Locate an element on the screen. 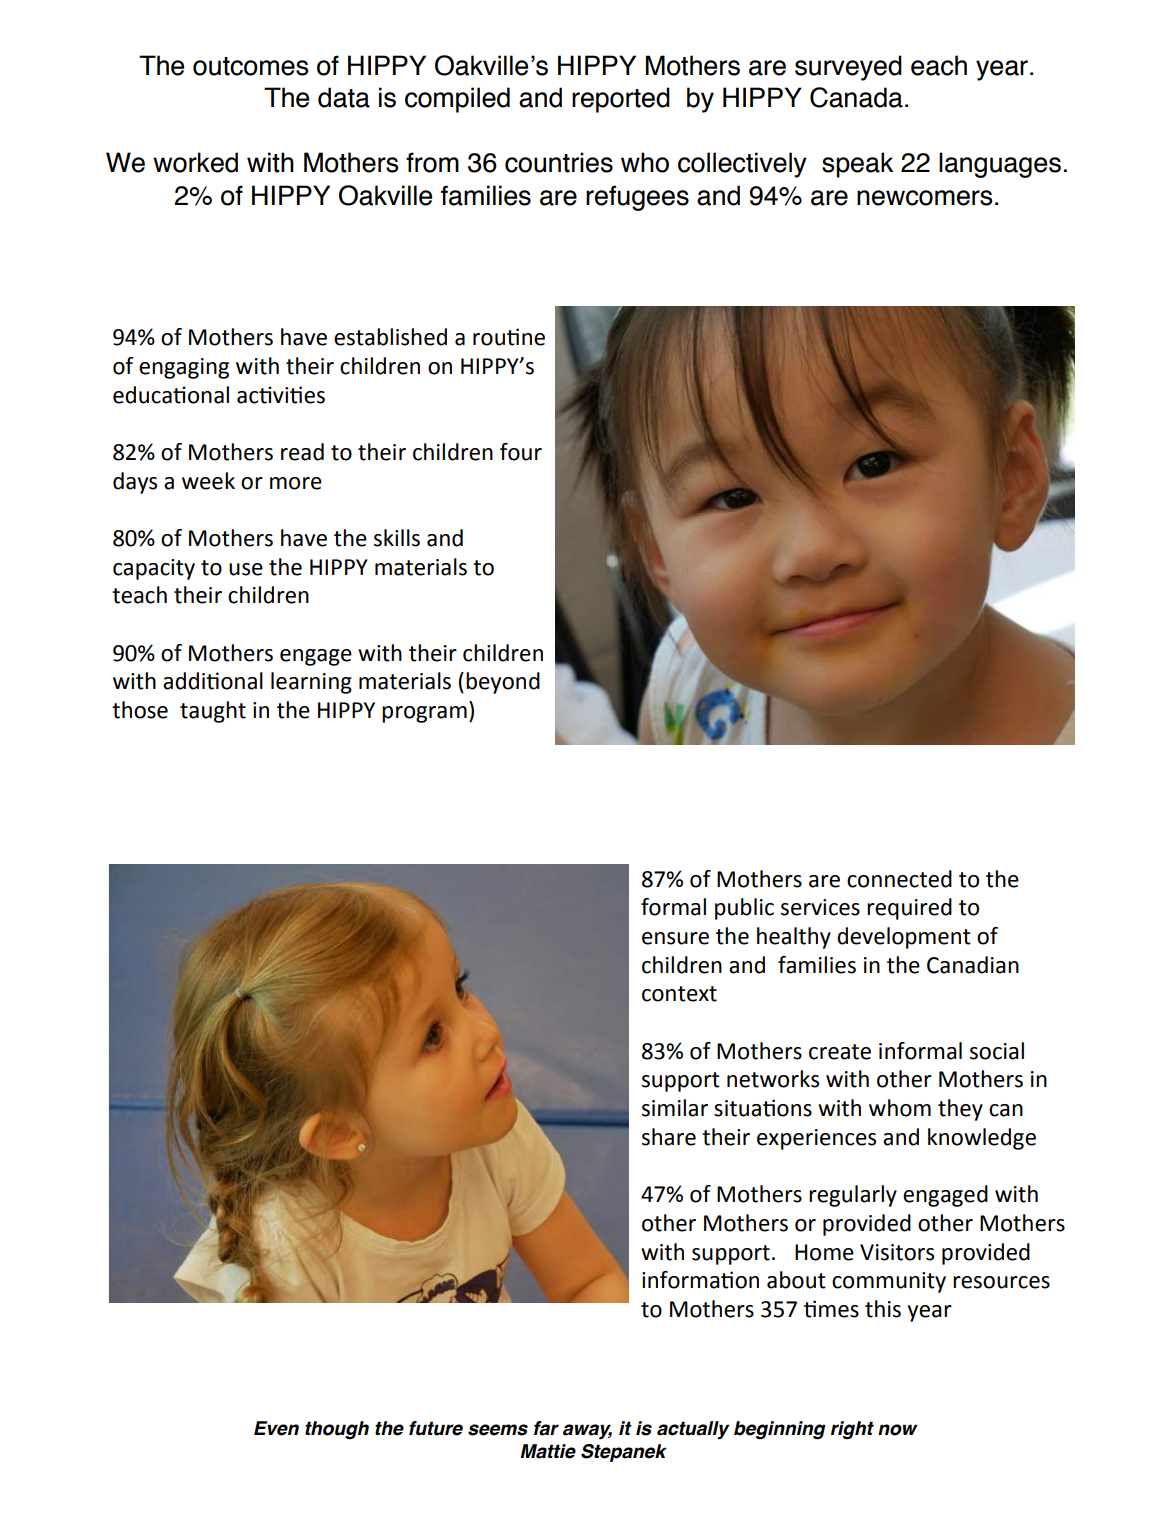 The height and width of the screenshot is (1515, 1171). reported is located at coordinates (621, 100).
